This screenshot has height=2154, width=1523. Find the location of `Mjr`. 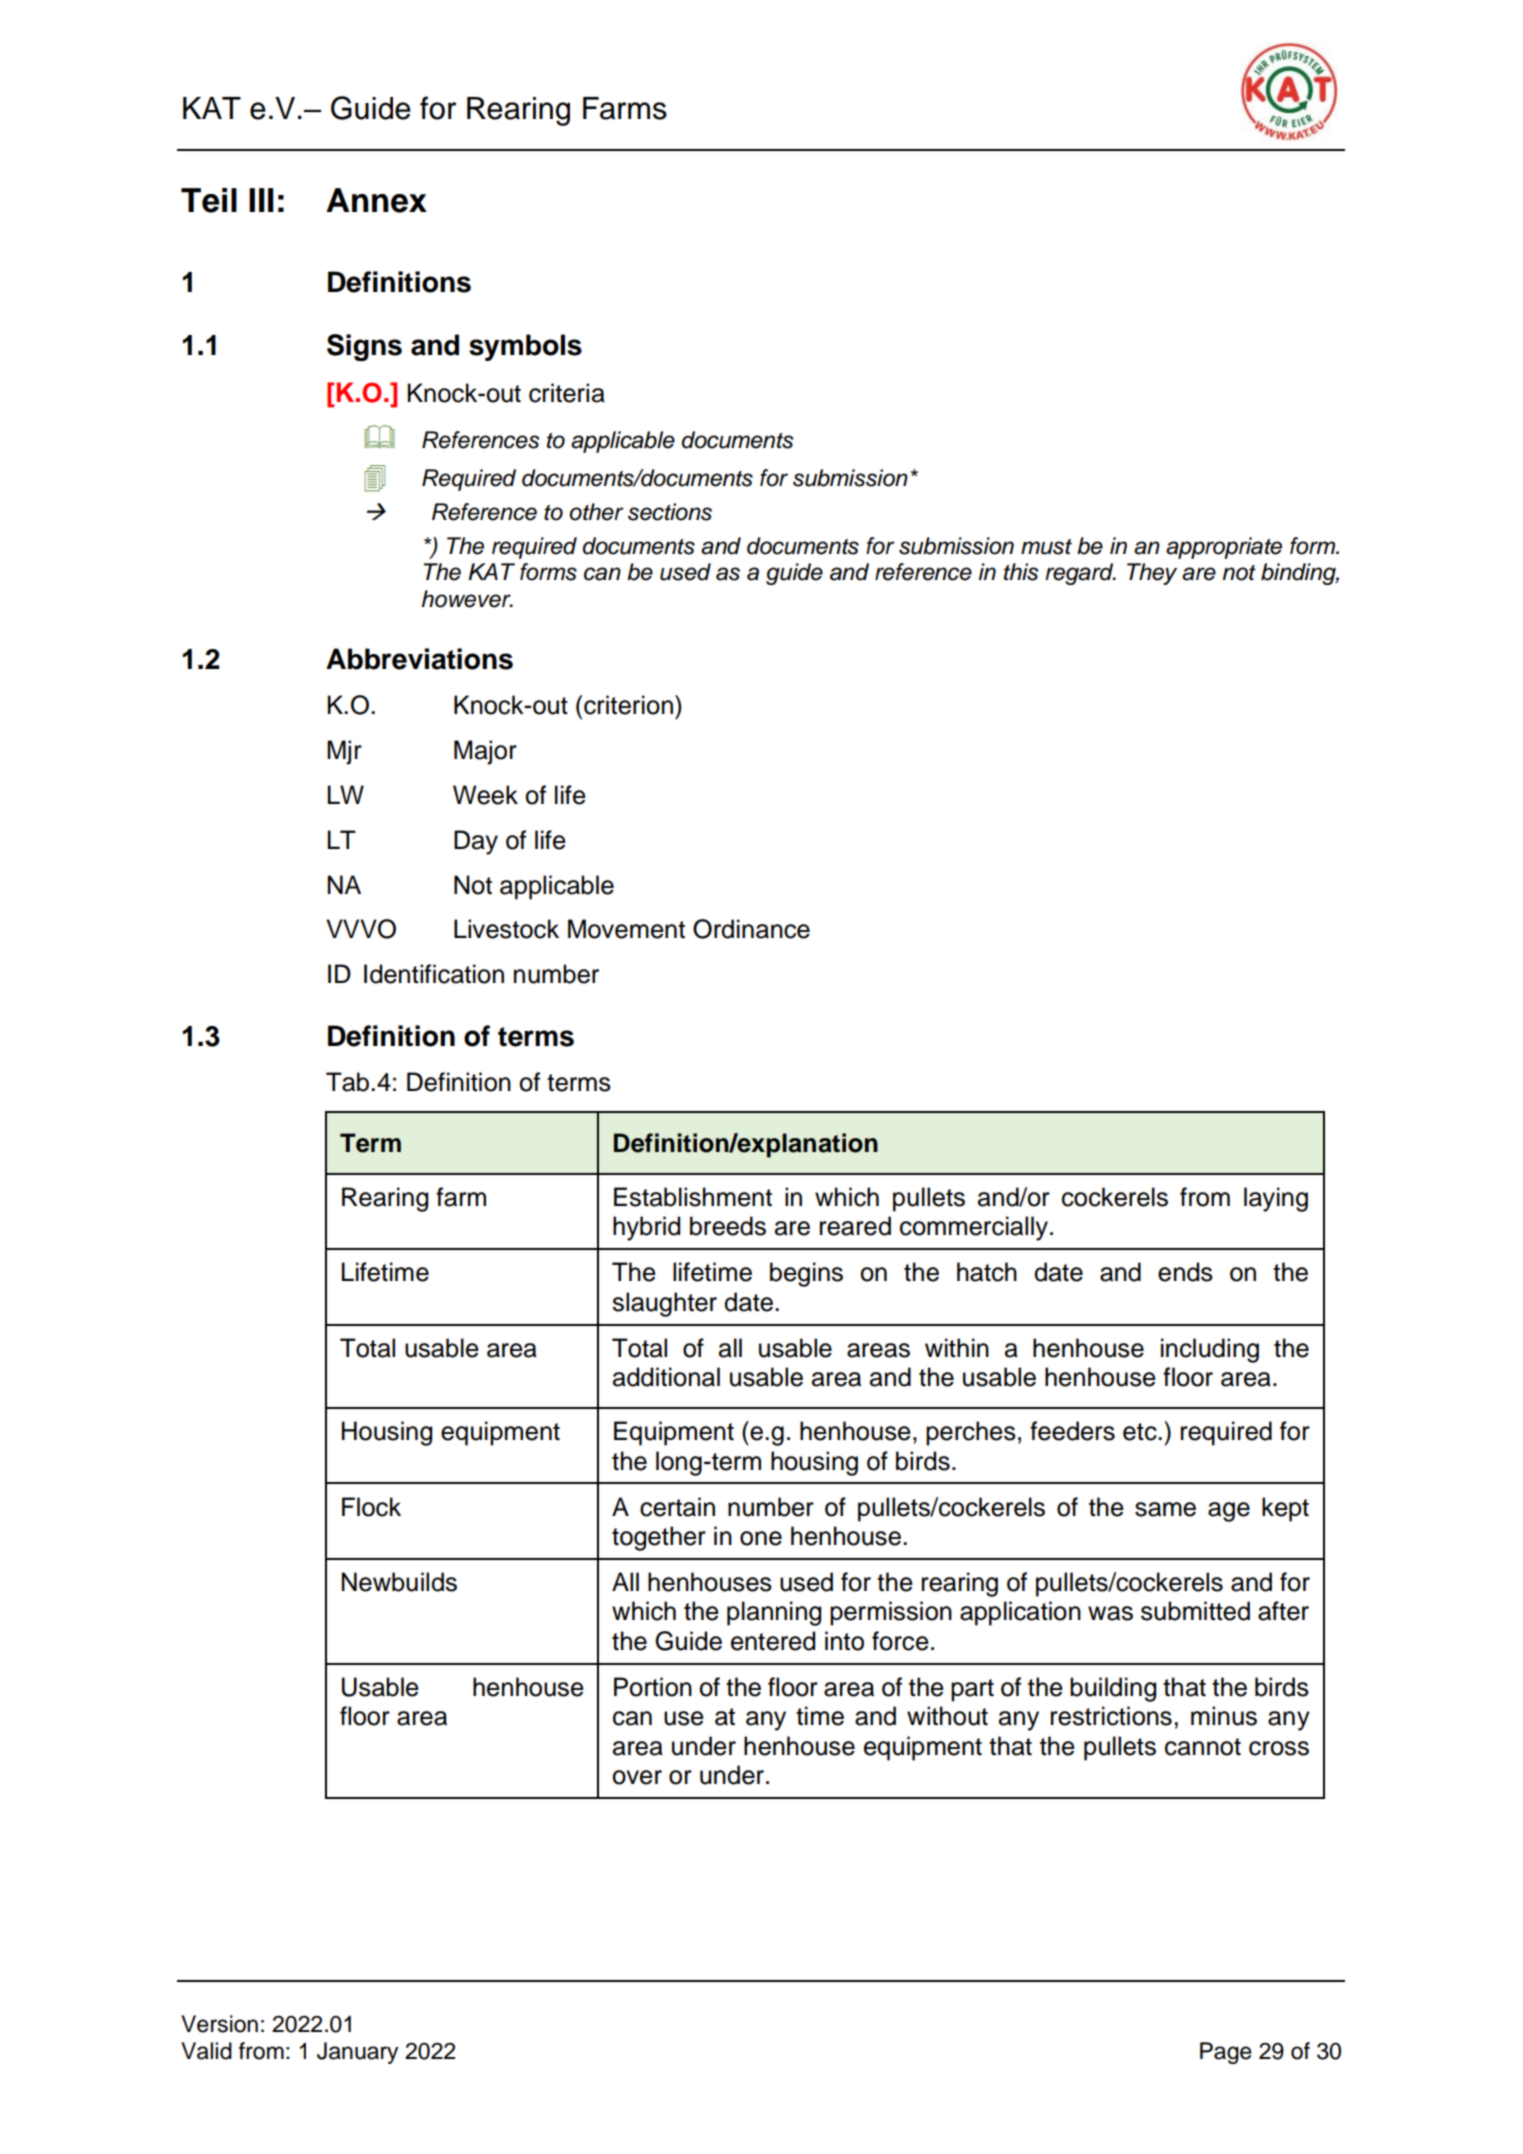

Mjr is located at coordinates (344, 752).
